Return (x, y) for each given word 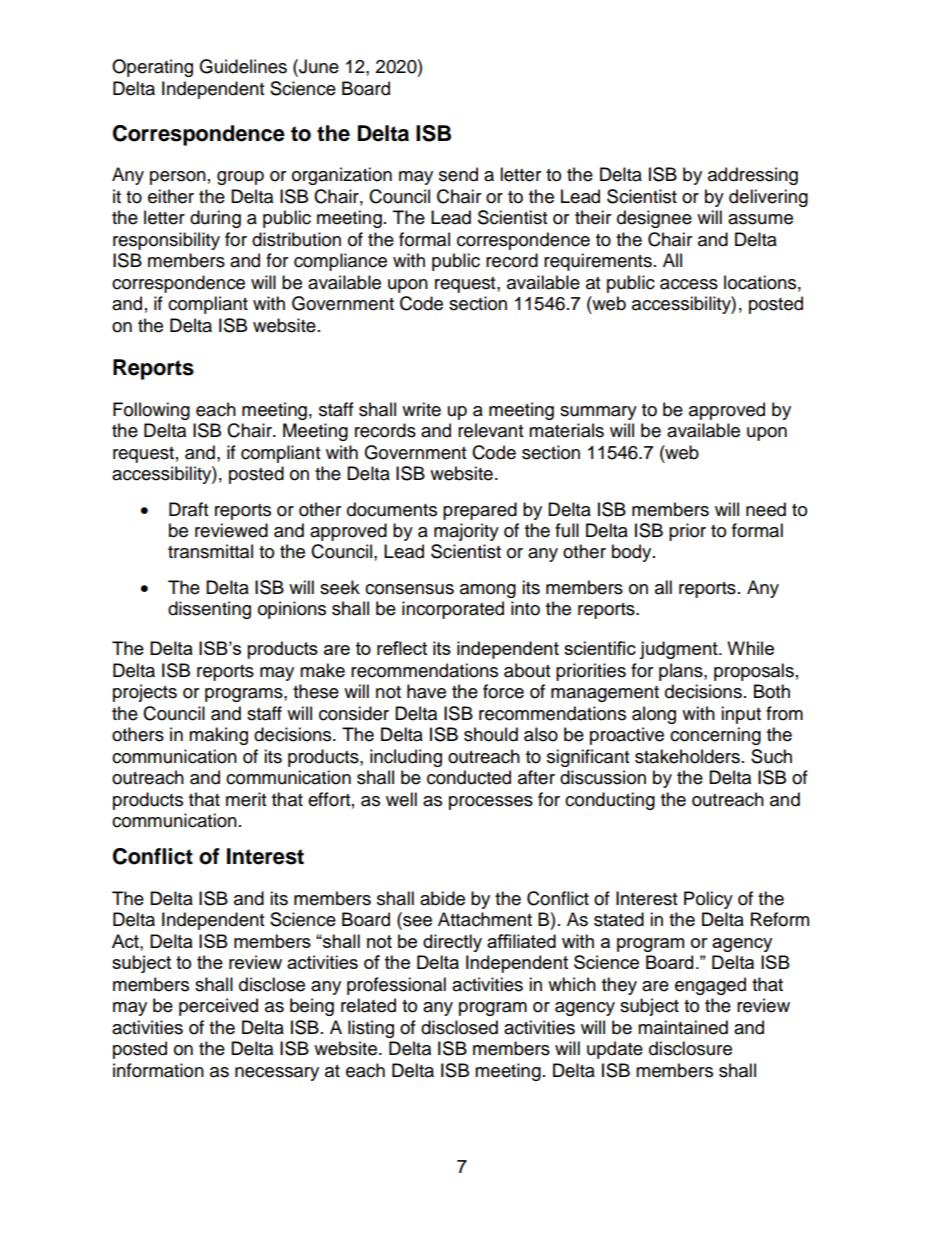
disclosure (690, 1048)
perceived (218, 1007)
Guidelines (243, 66)
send (458, 174)
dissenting (209, 610)
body (633, 553)
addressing (753, 176)
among (488, 591)
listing (371, 1029)
